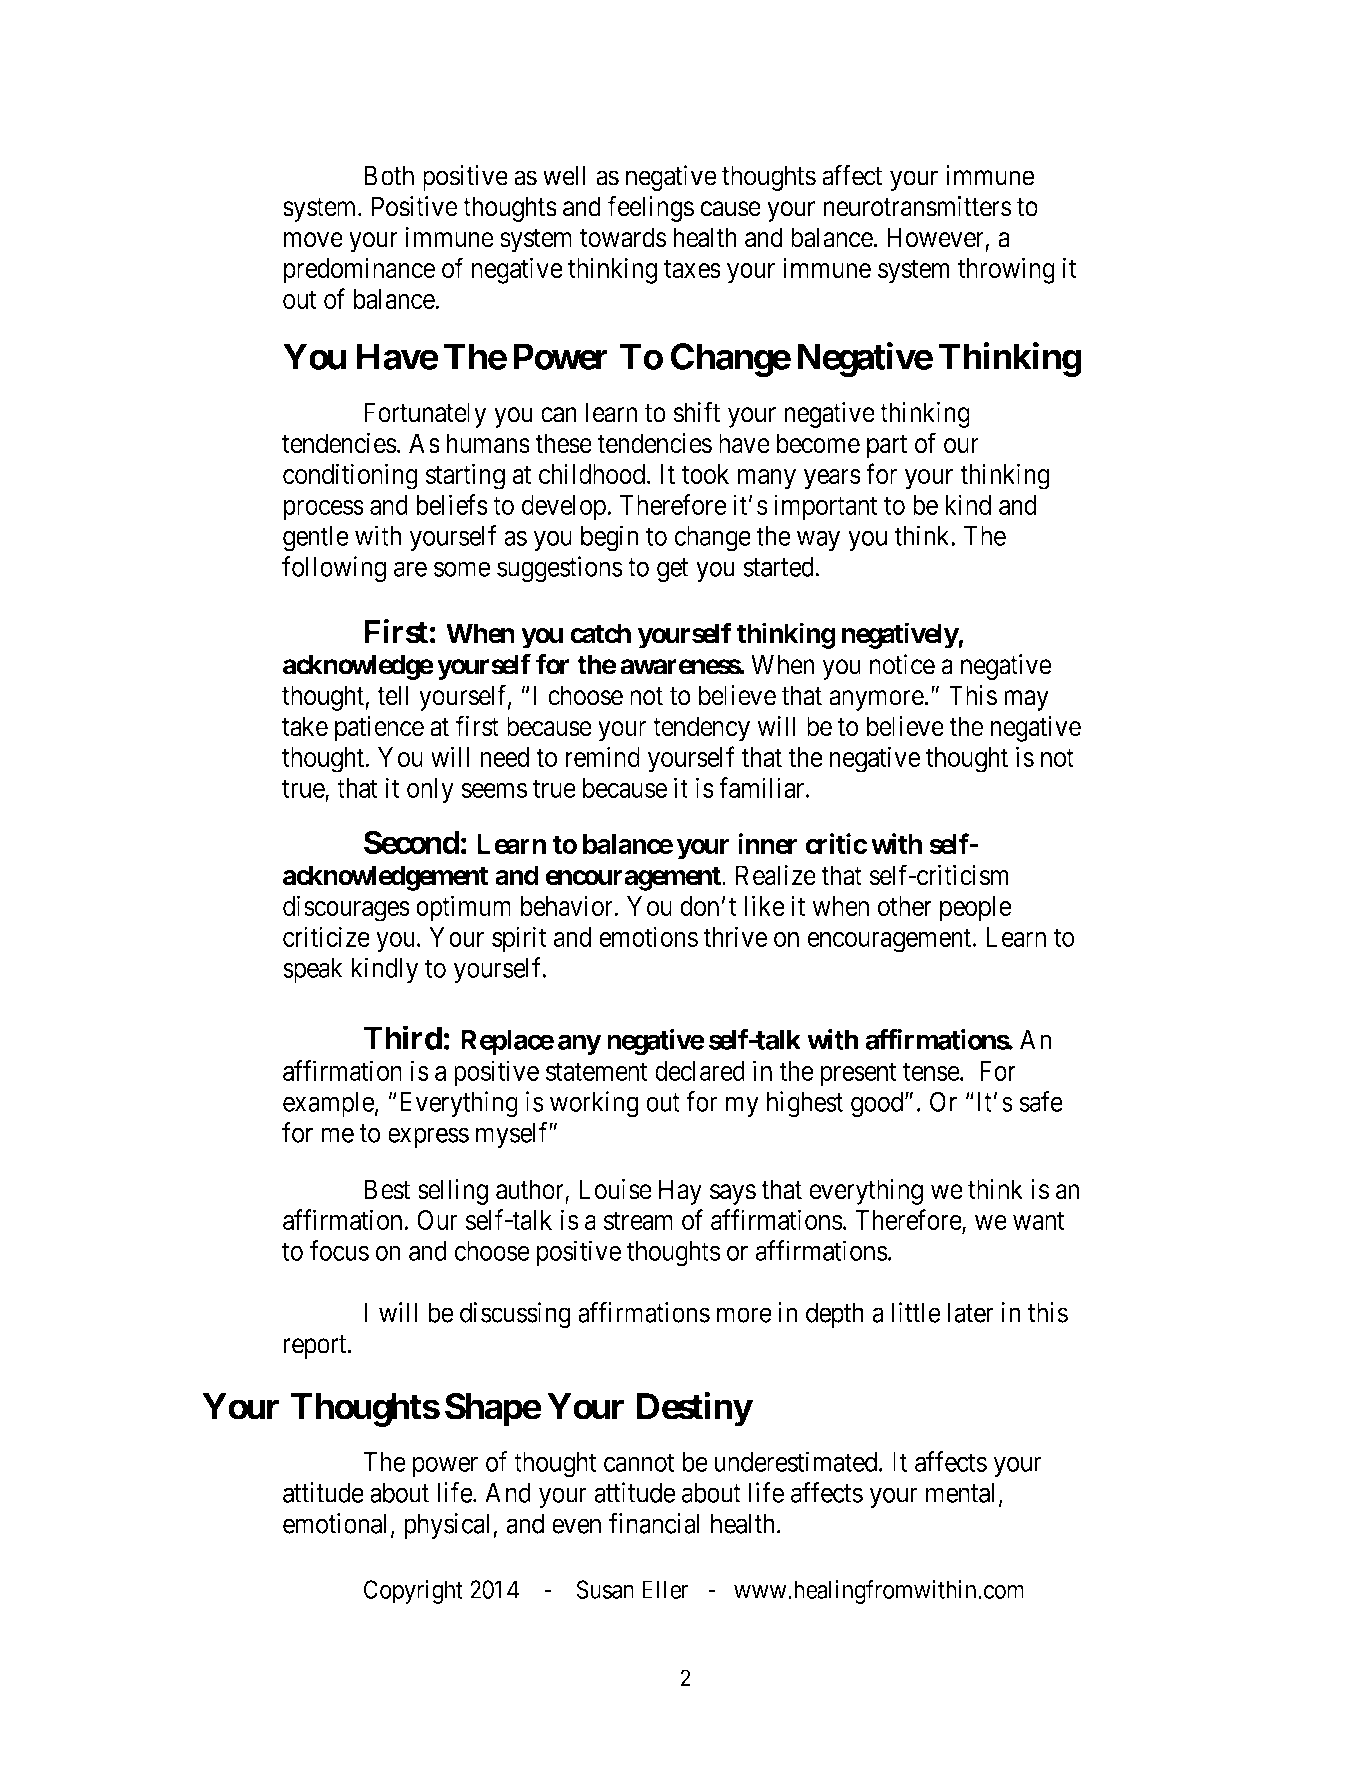 The height and width of the page is (1772, 1370). Describe the element at coordinates (680, 1192) in the page. I see `Hay` at that location.
